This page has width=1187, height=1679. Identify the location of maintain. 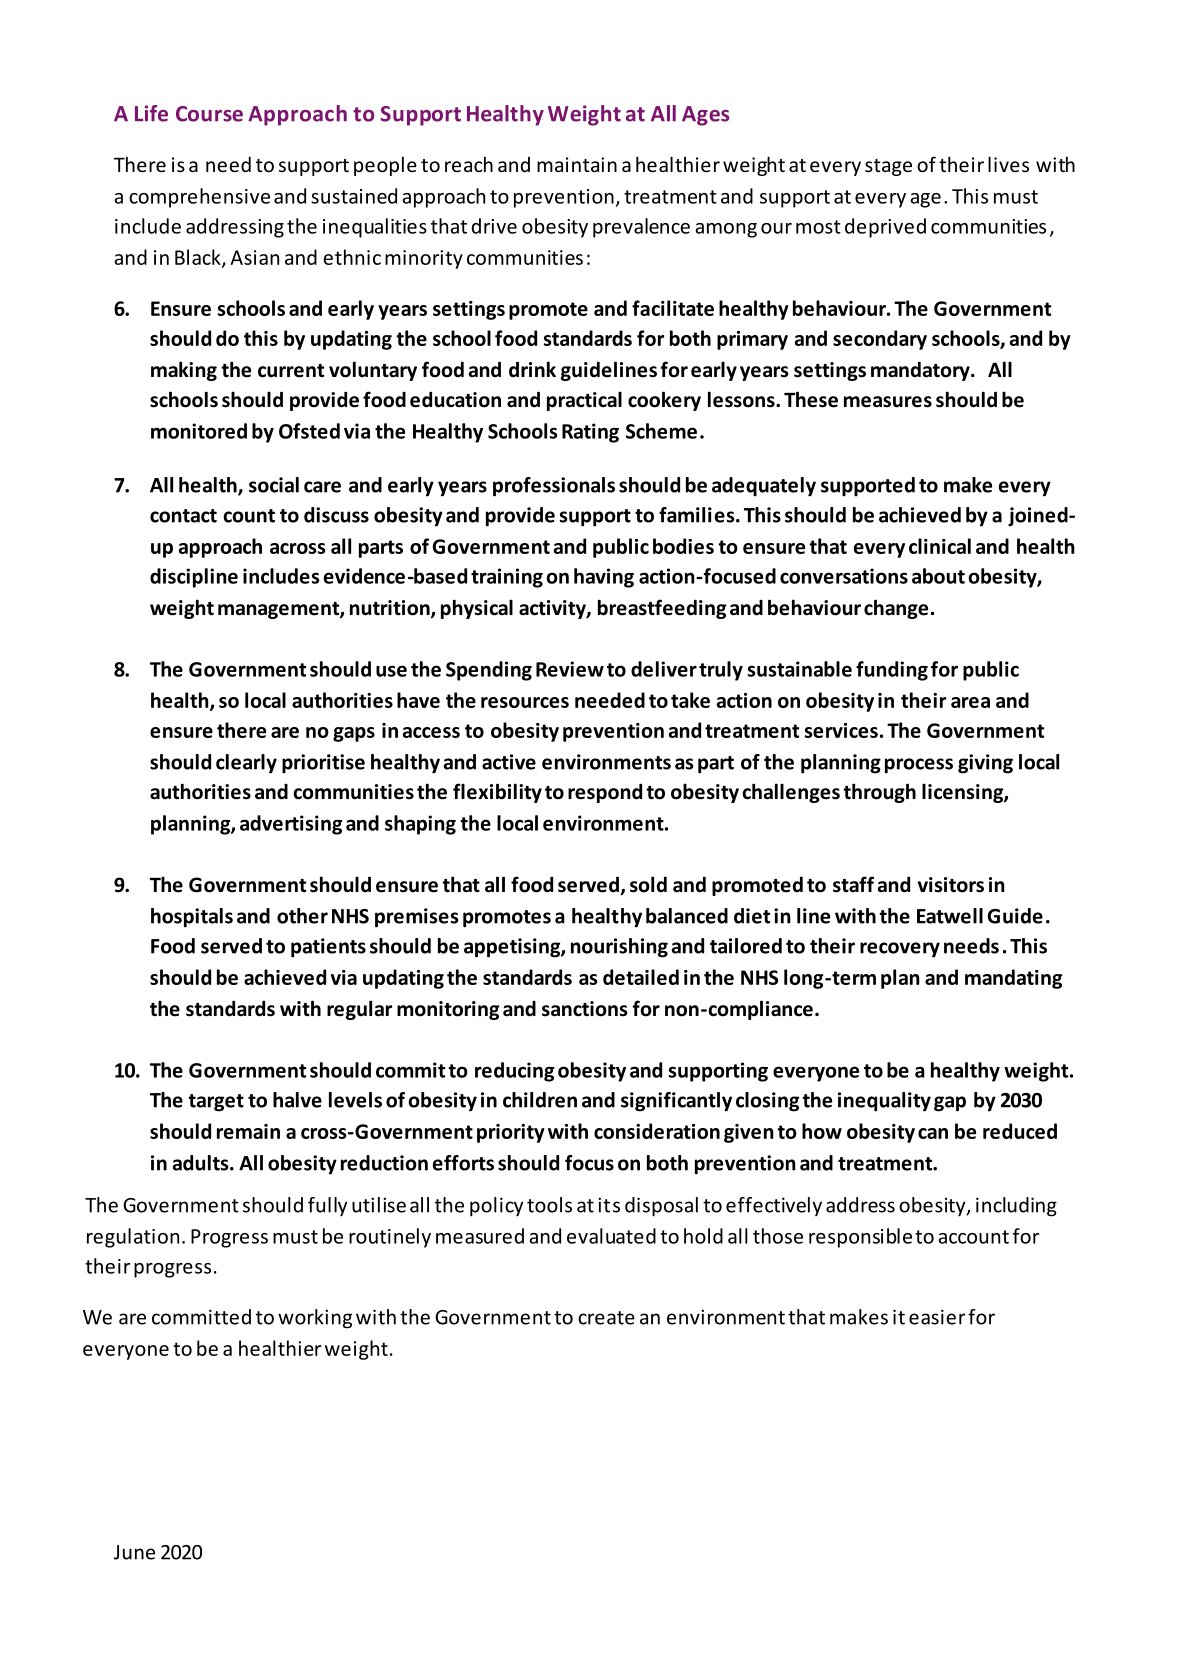
(577, 164).
